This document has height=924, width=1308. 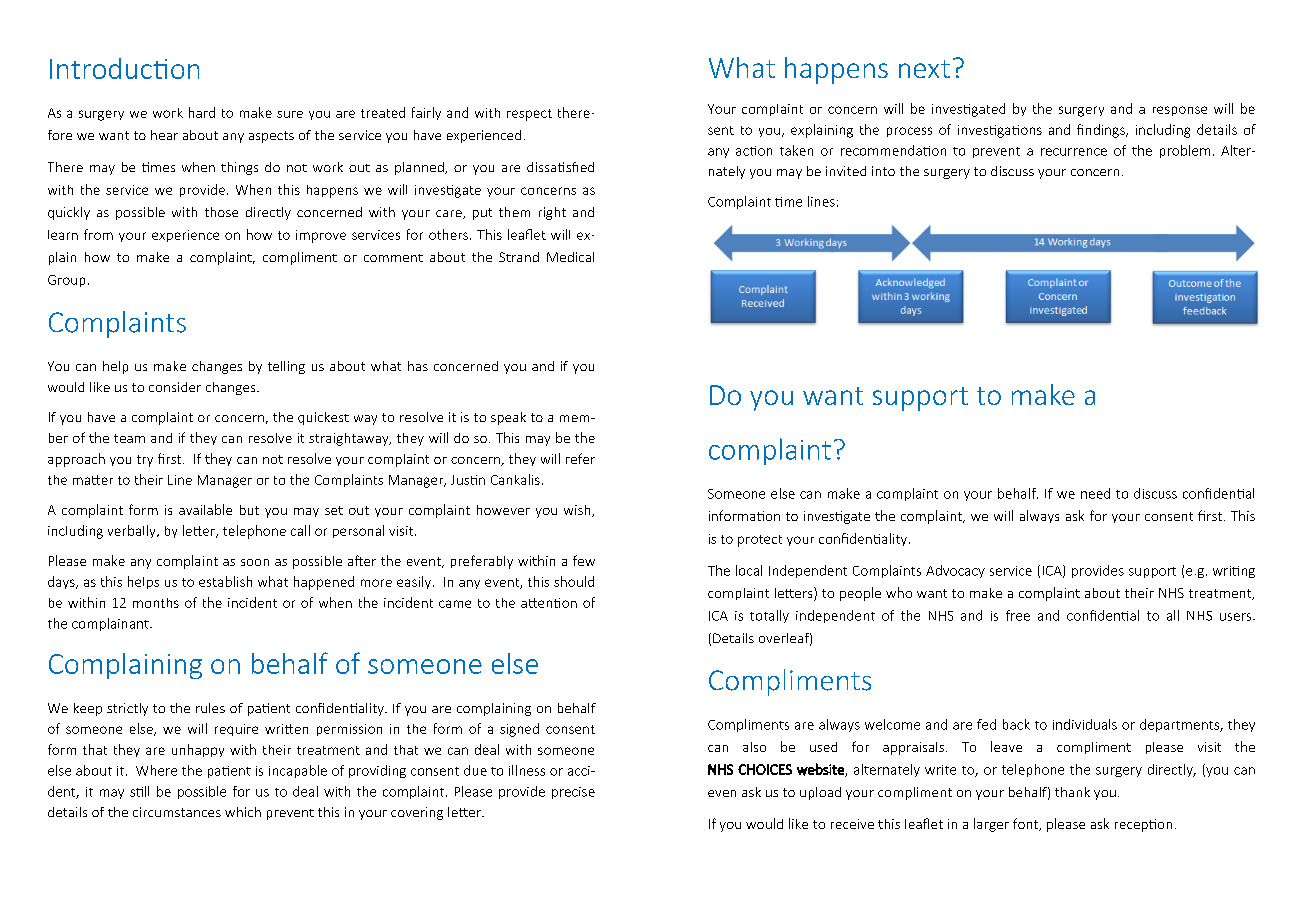 What do you see at coordinates (1095, 493) in the document?
I see `need` at bounding box center [1095, 493].
